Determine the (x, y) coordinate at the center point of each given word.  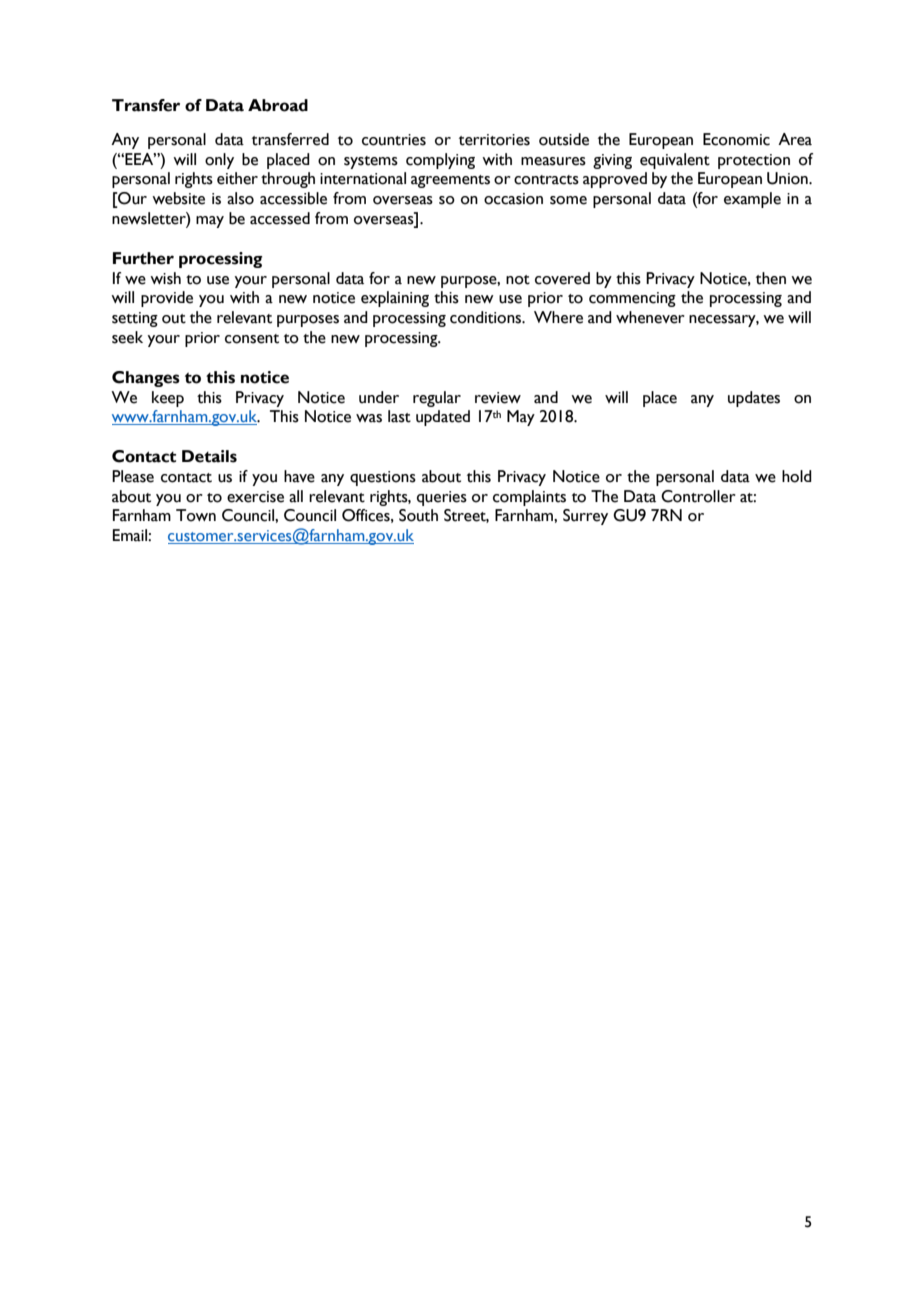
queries (442, 498)
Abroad (278, 105)
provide (167, 299)
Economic (736, 139)
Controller (698, 496)
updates (754, 399)
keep (168, 399)
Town (196, 515)
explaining (395, 299)
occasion (513, 199)
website (178, 198)
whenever (650, 317)
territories (494, 140)
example (752, 200)
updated (443, 418)
